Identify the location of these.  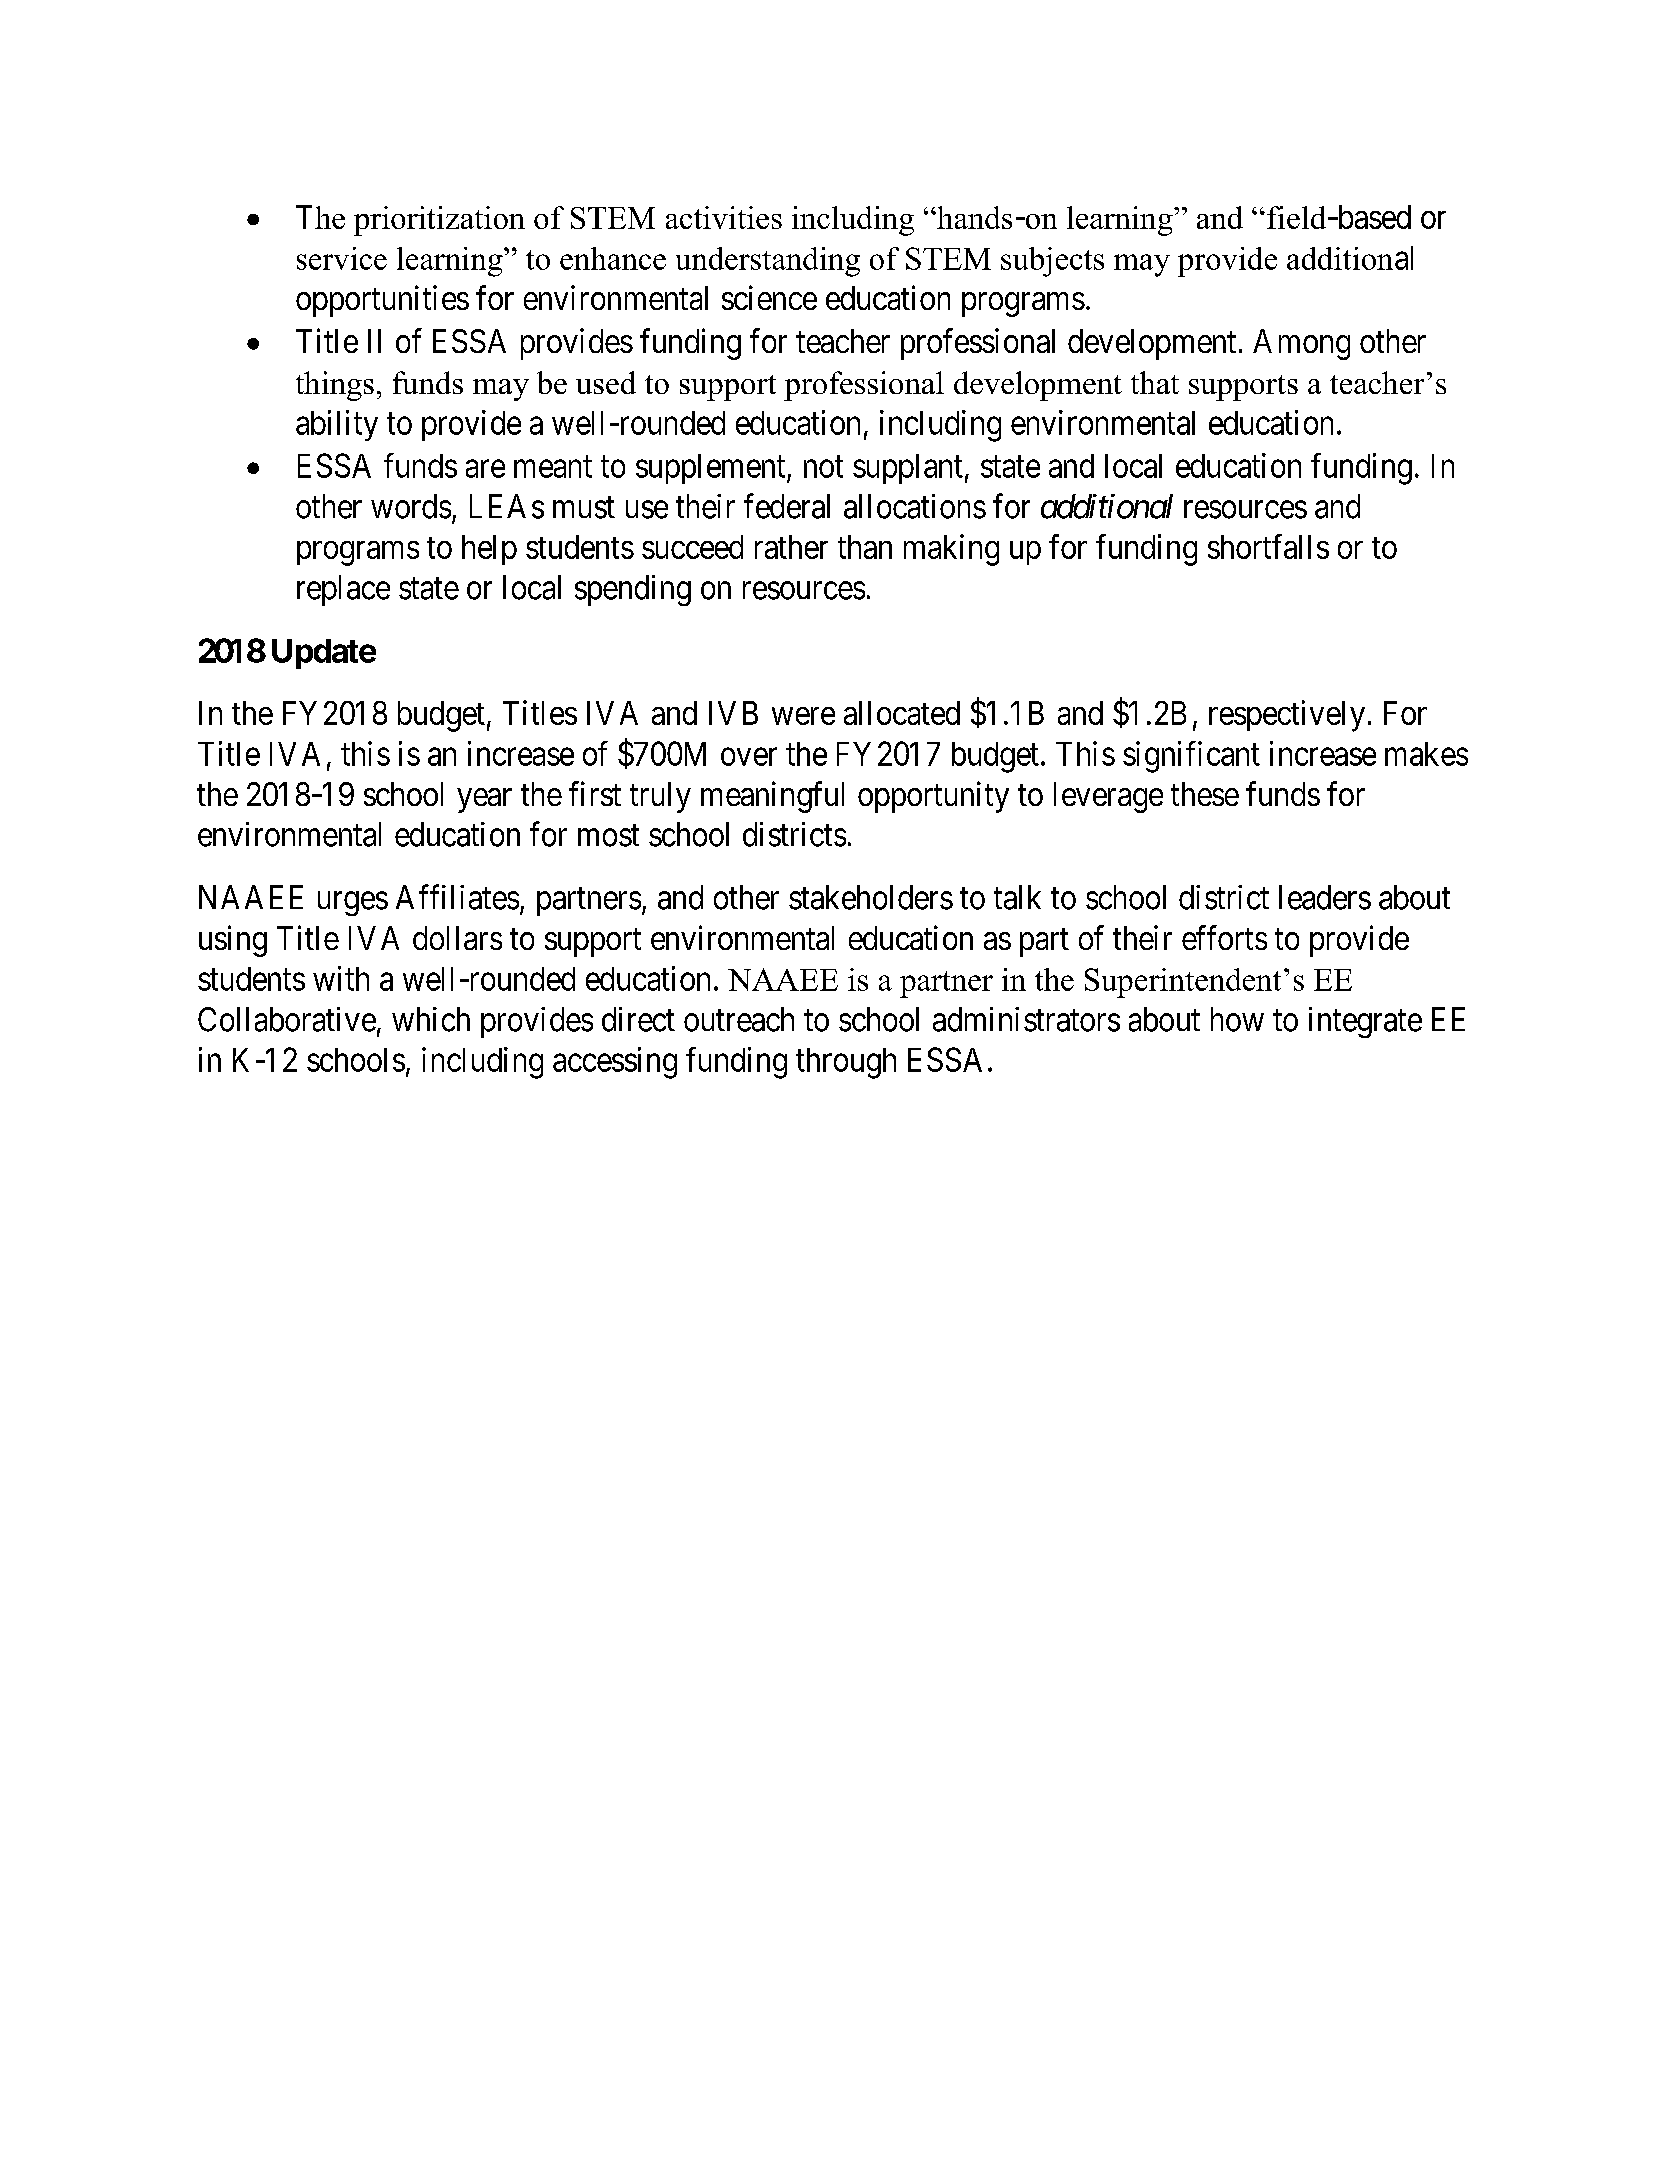
(1205, 794).
